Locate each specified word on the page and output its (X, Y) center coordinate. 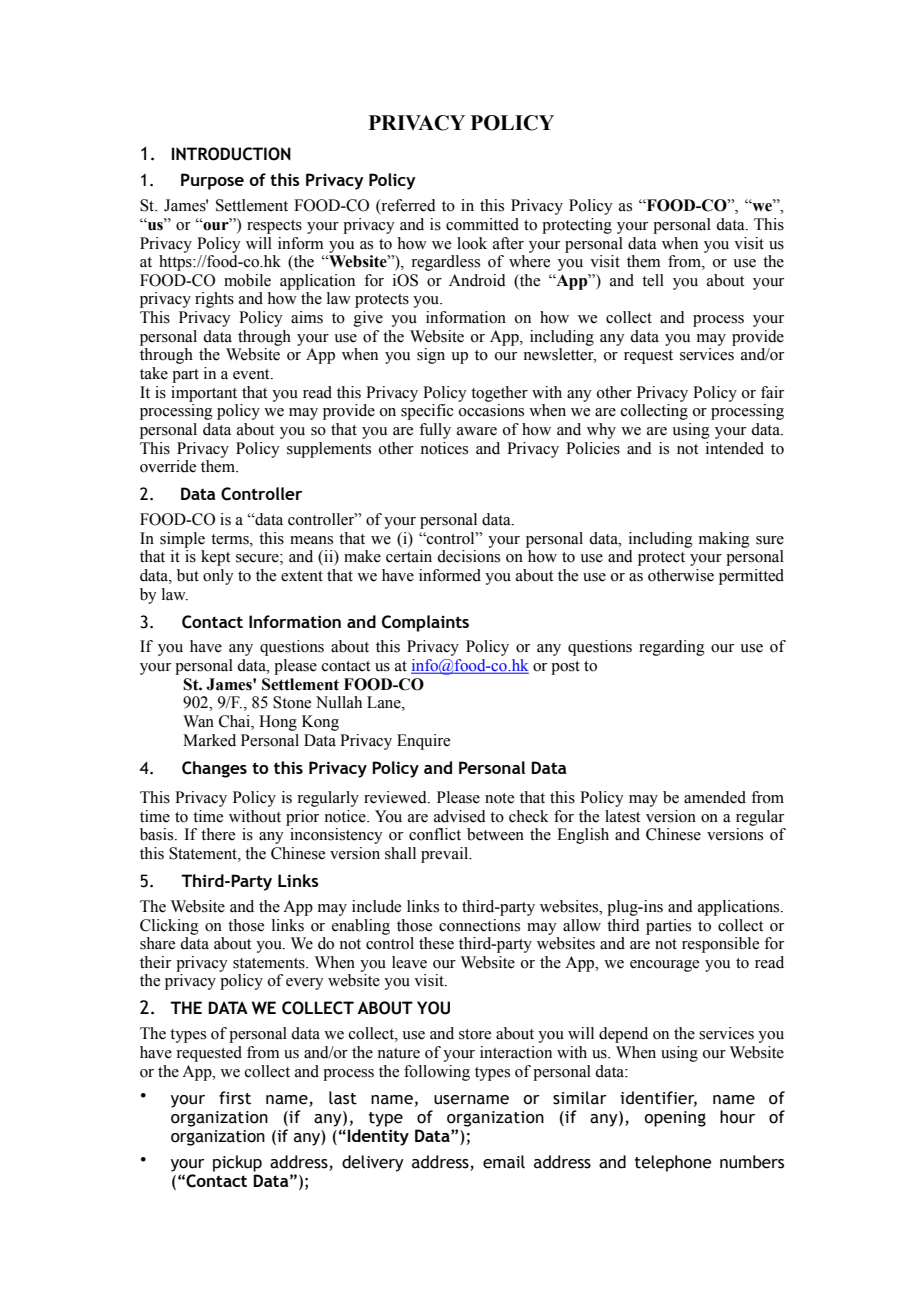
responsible (720, 945)
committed (482, 224)
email (504, 1162)
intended (735, 448)
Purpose (212, 181)
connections (479, 925)
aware (477, 431)
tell (653, 280)
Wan (198, 721)
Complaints (425, 623)
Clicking (169, 927)
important (204, 394)
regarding (672, 648)
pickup (237, 1163)
